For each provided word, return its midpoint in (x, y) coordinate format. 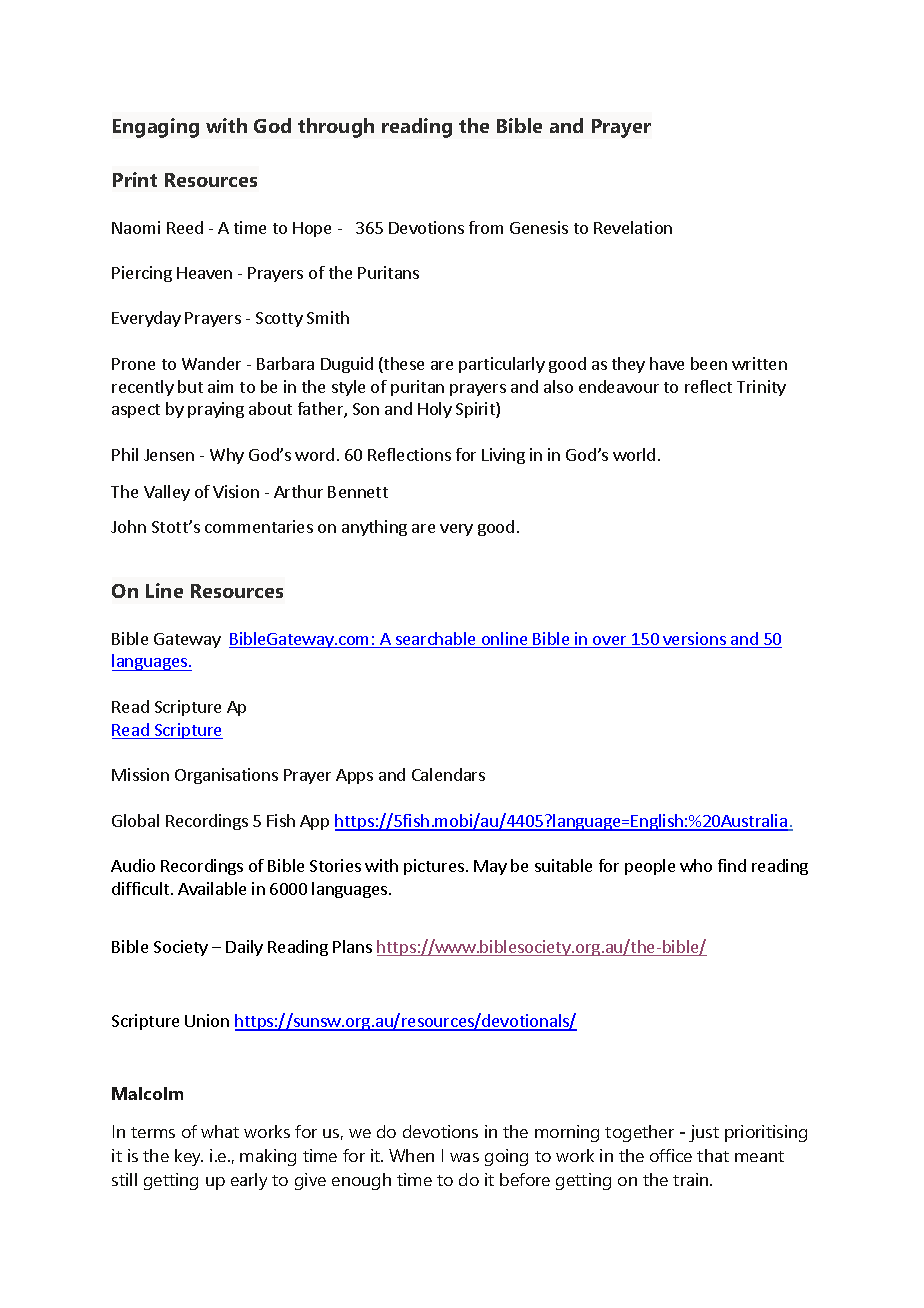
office (671, 1155)
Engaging (156, 128)
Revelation (633, 227)
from (486, 227)
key (189, 1157)
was (464, 1157)
